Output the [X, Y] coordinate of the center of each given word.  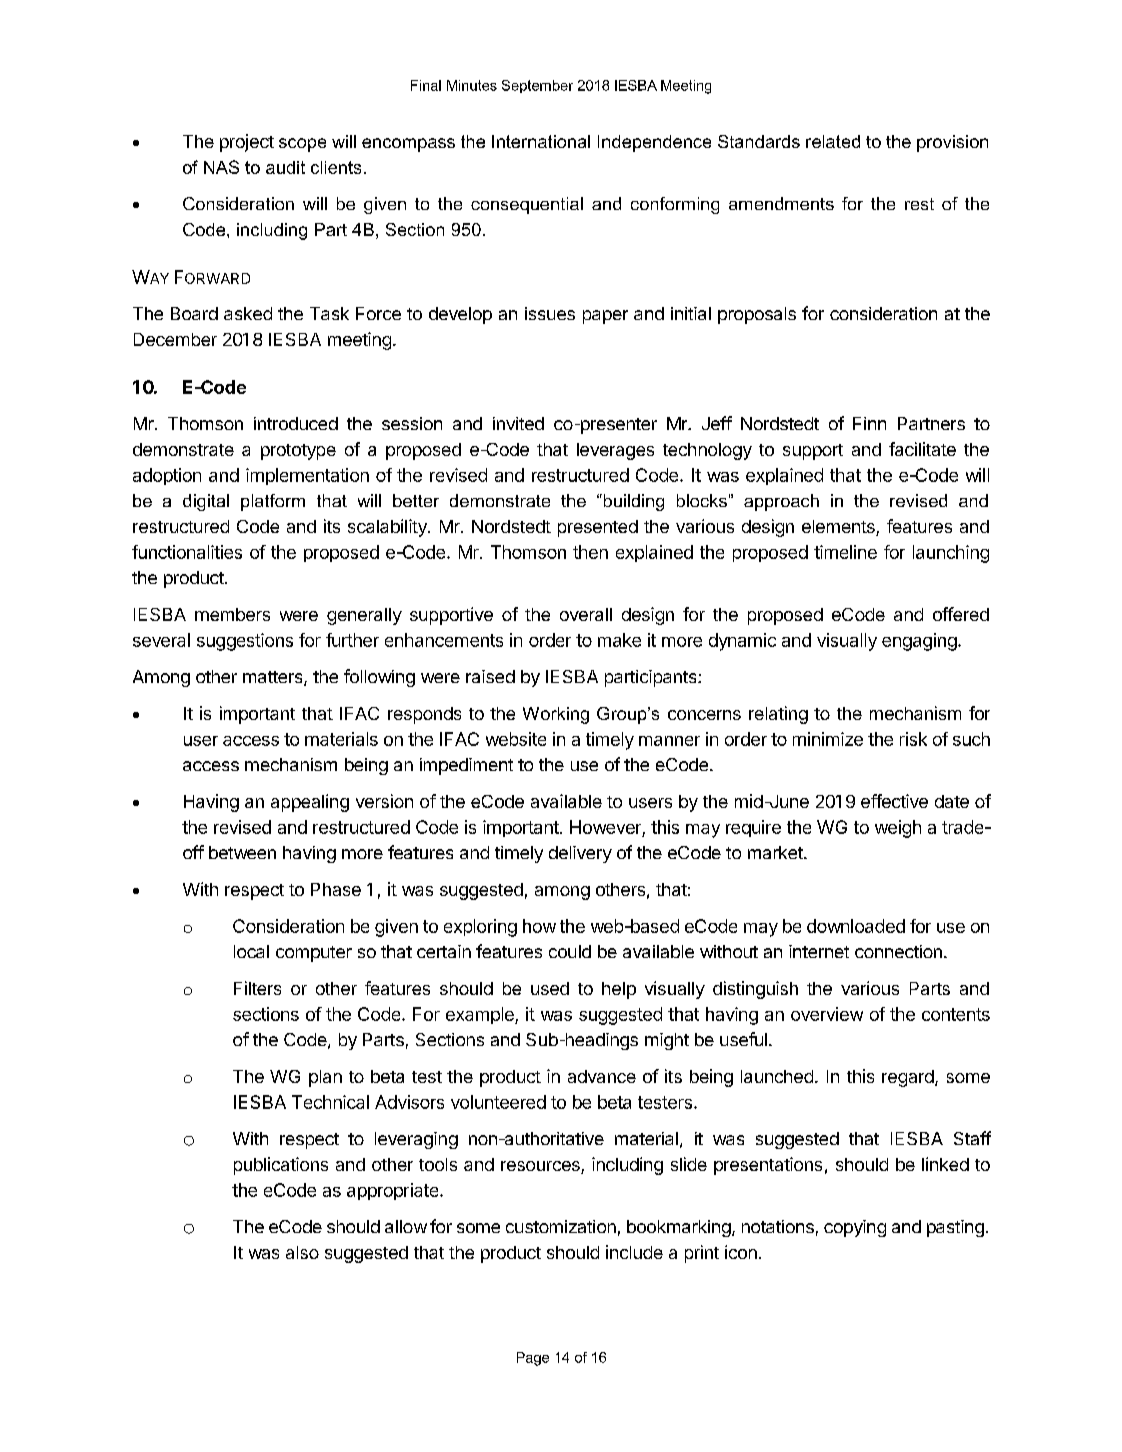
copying [855, 1228]
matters [274, 678]
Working [556, 715]
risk [913, 739]
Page [533, 1359]
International [541, 141]
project [247, 143]
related [833, 141]
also [302, 1252]
